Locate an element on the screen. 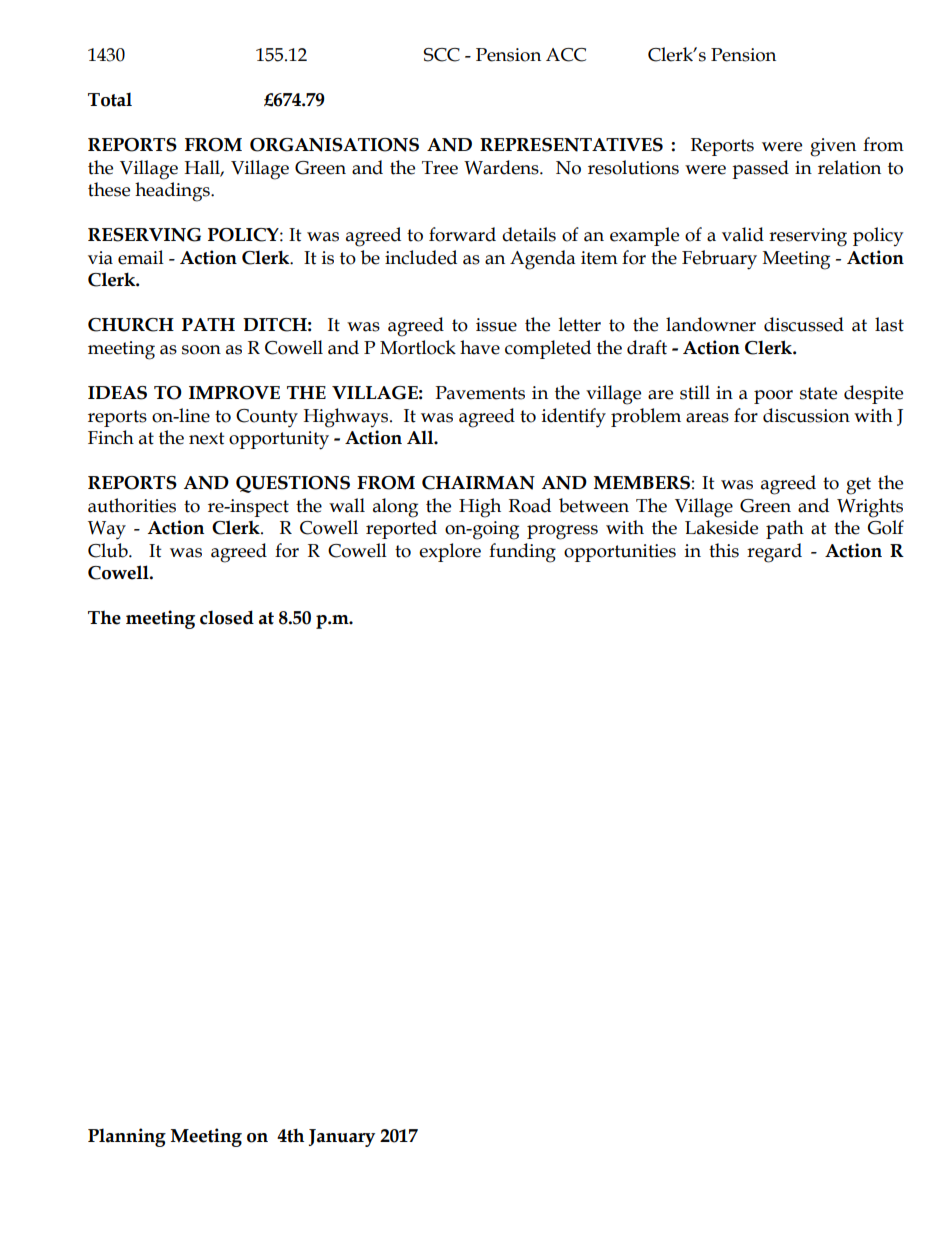 The height and width of the screenshot is (1233, 952). Planning is located at coordinates (127, 1137).
